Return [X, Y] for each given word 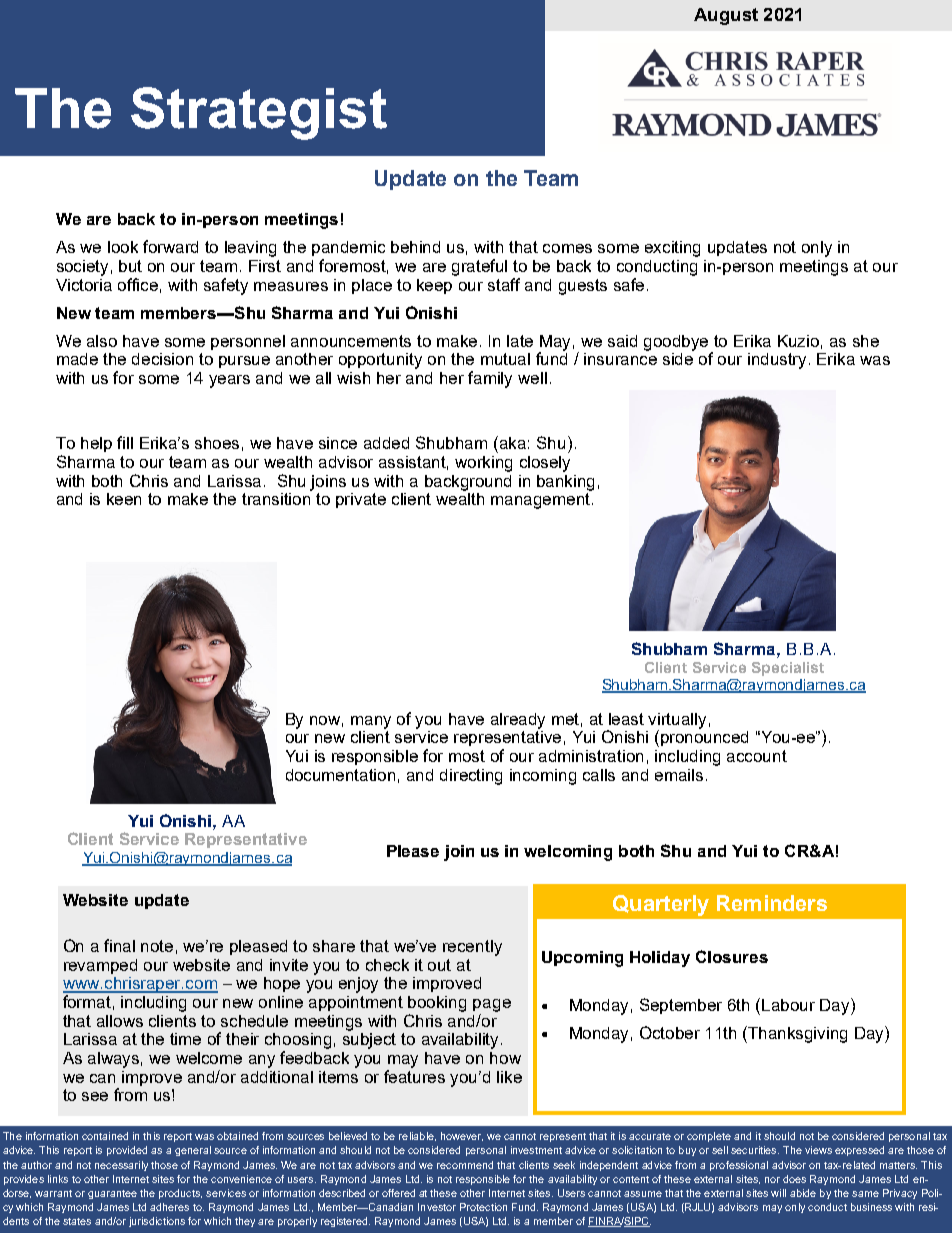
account [757, 756]
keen [124, 499]
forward [170, 246]
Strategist [259, 113]
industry [779, 361]
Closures [732, 956]
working [483, 464]
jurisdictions [157, 1222]
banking [565, 483]
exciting [672, 249]
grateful [479, 267]
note [157, 946]
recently [472, 948]
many [371, 722]
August [726, 16]
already [518, 721]
